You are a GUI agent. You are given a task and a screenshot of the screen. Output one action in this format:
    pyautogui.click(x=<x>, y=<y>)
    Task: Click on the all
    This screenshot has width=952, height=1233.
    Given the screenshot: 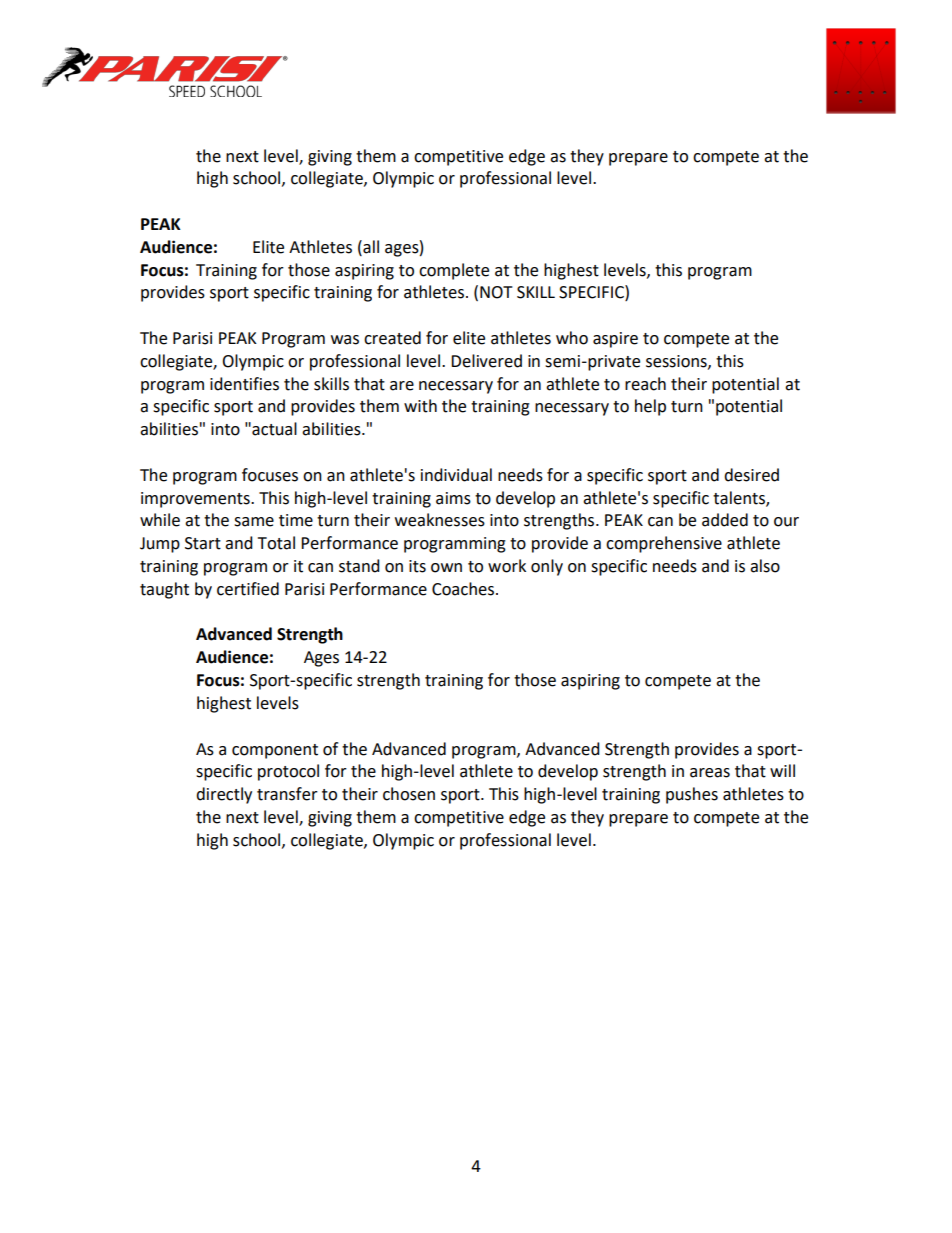 What is the action you would take?
    pyautogui.click(x=370, y=247)
